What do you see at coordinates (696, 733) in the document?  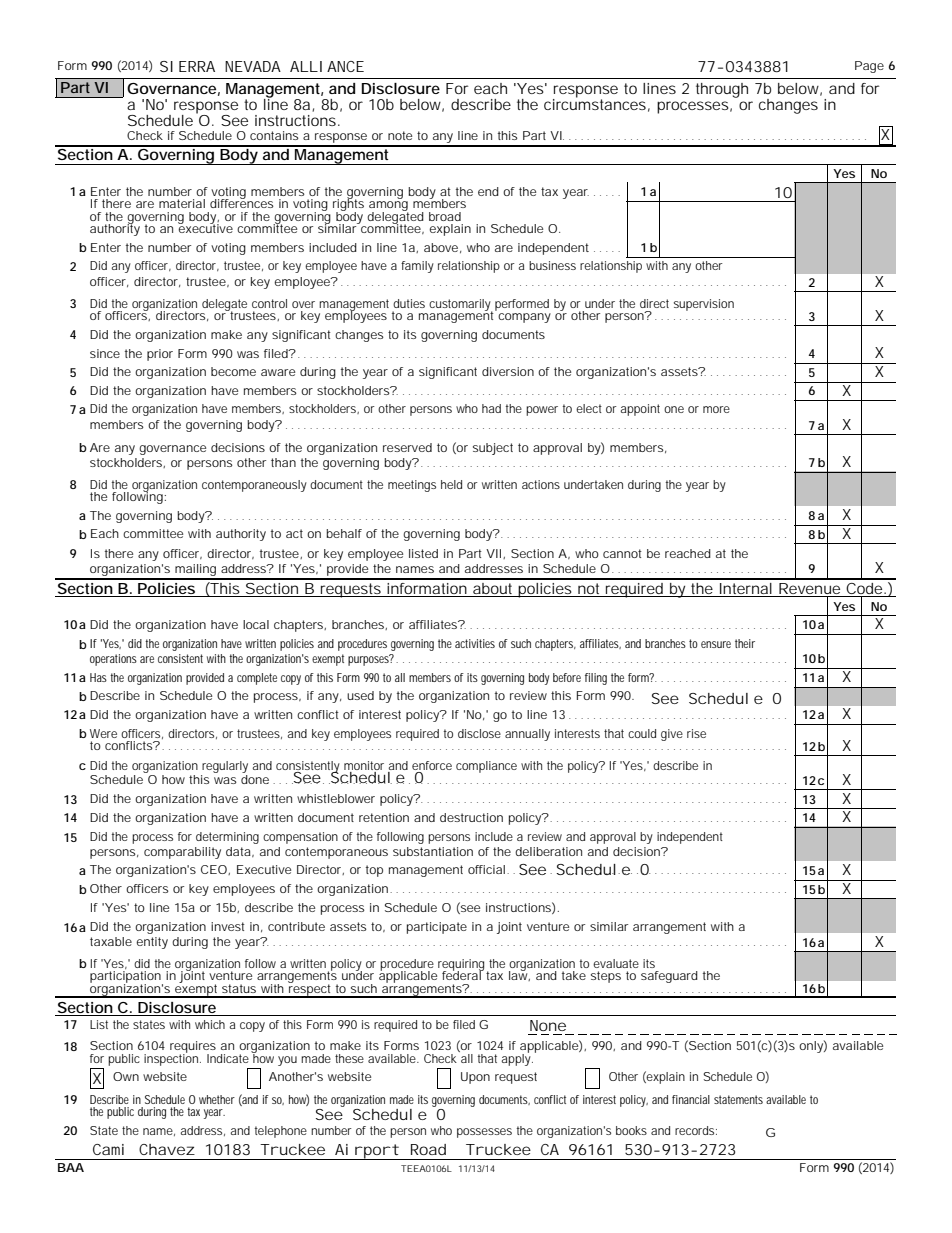 I see `rise` at bounding box center [696, 733].
